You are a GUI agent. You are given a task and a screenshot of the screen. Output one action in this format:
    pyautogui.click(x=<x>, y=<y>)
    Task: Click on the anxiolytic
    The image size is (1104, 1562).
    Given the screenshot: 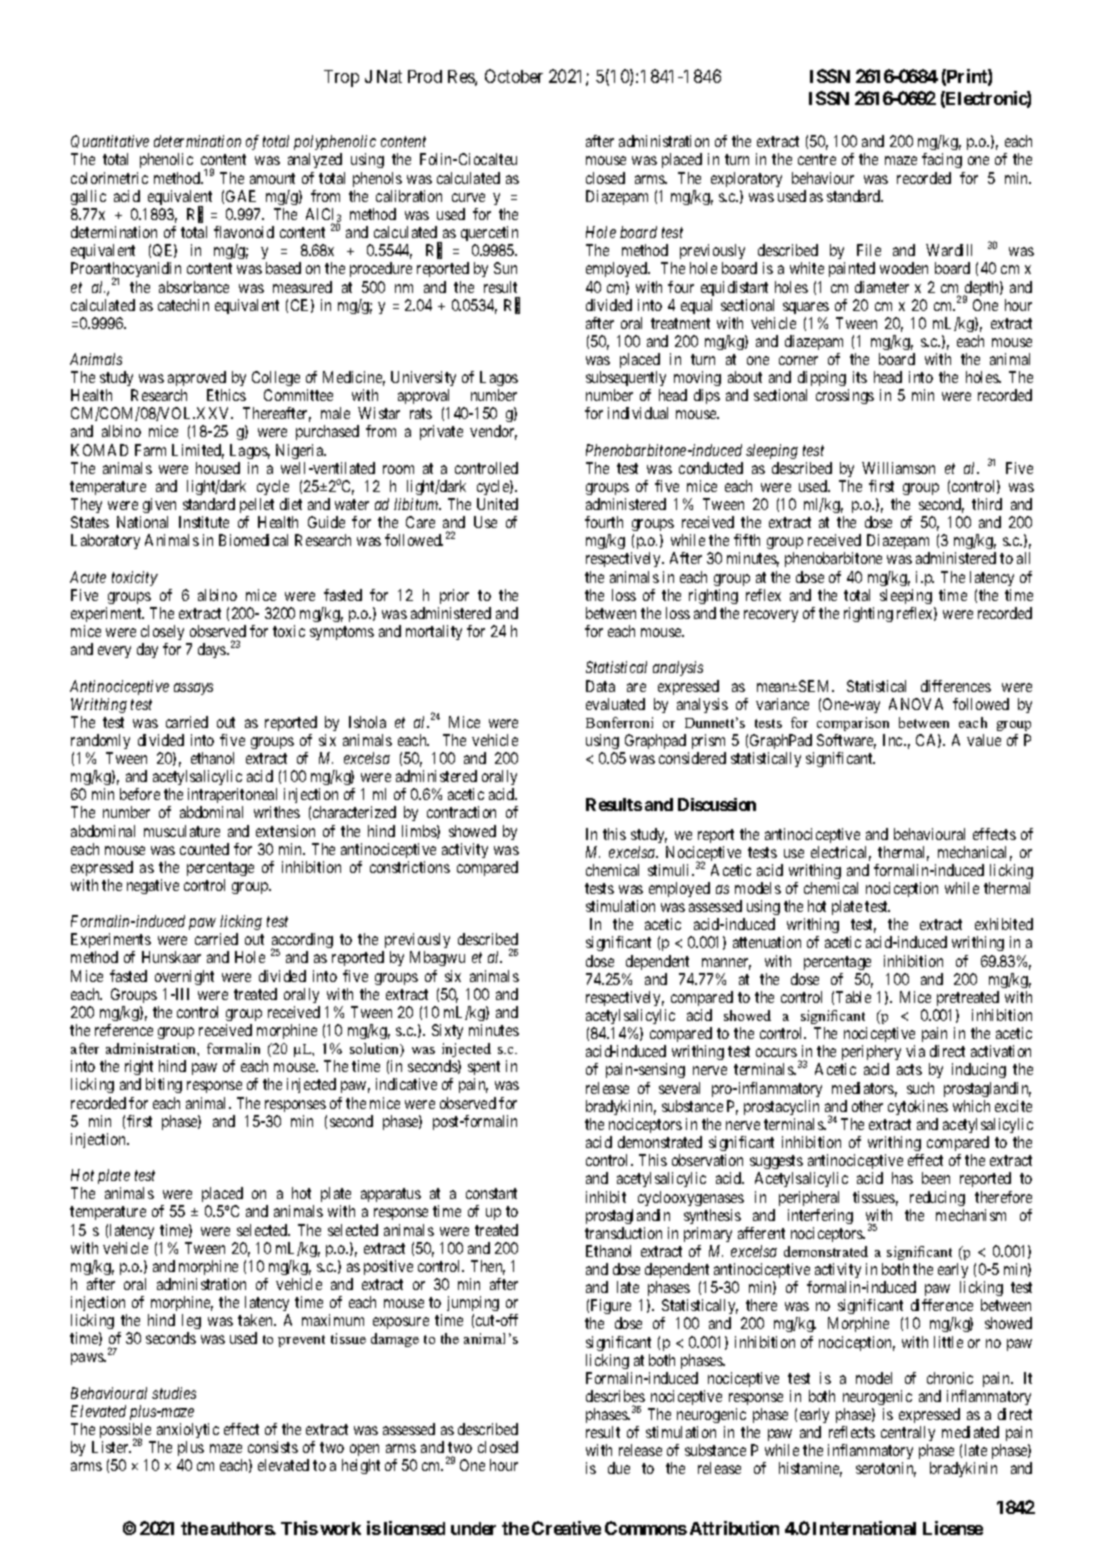 What is the action you would take?
    pyautogui.click(x=188, y=1430)
